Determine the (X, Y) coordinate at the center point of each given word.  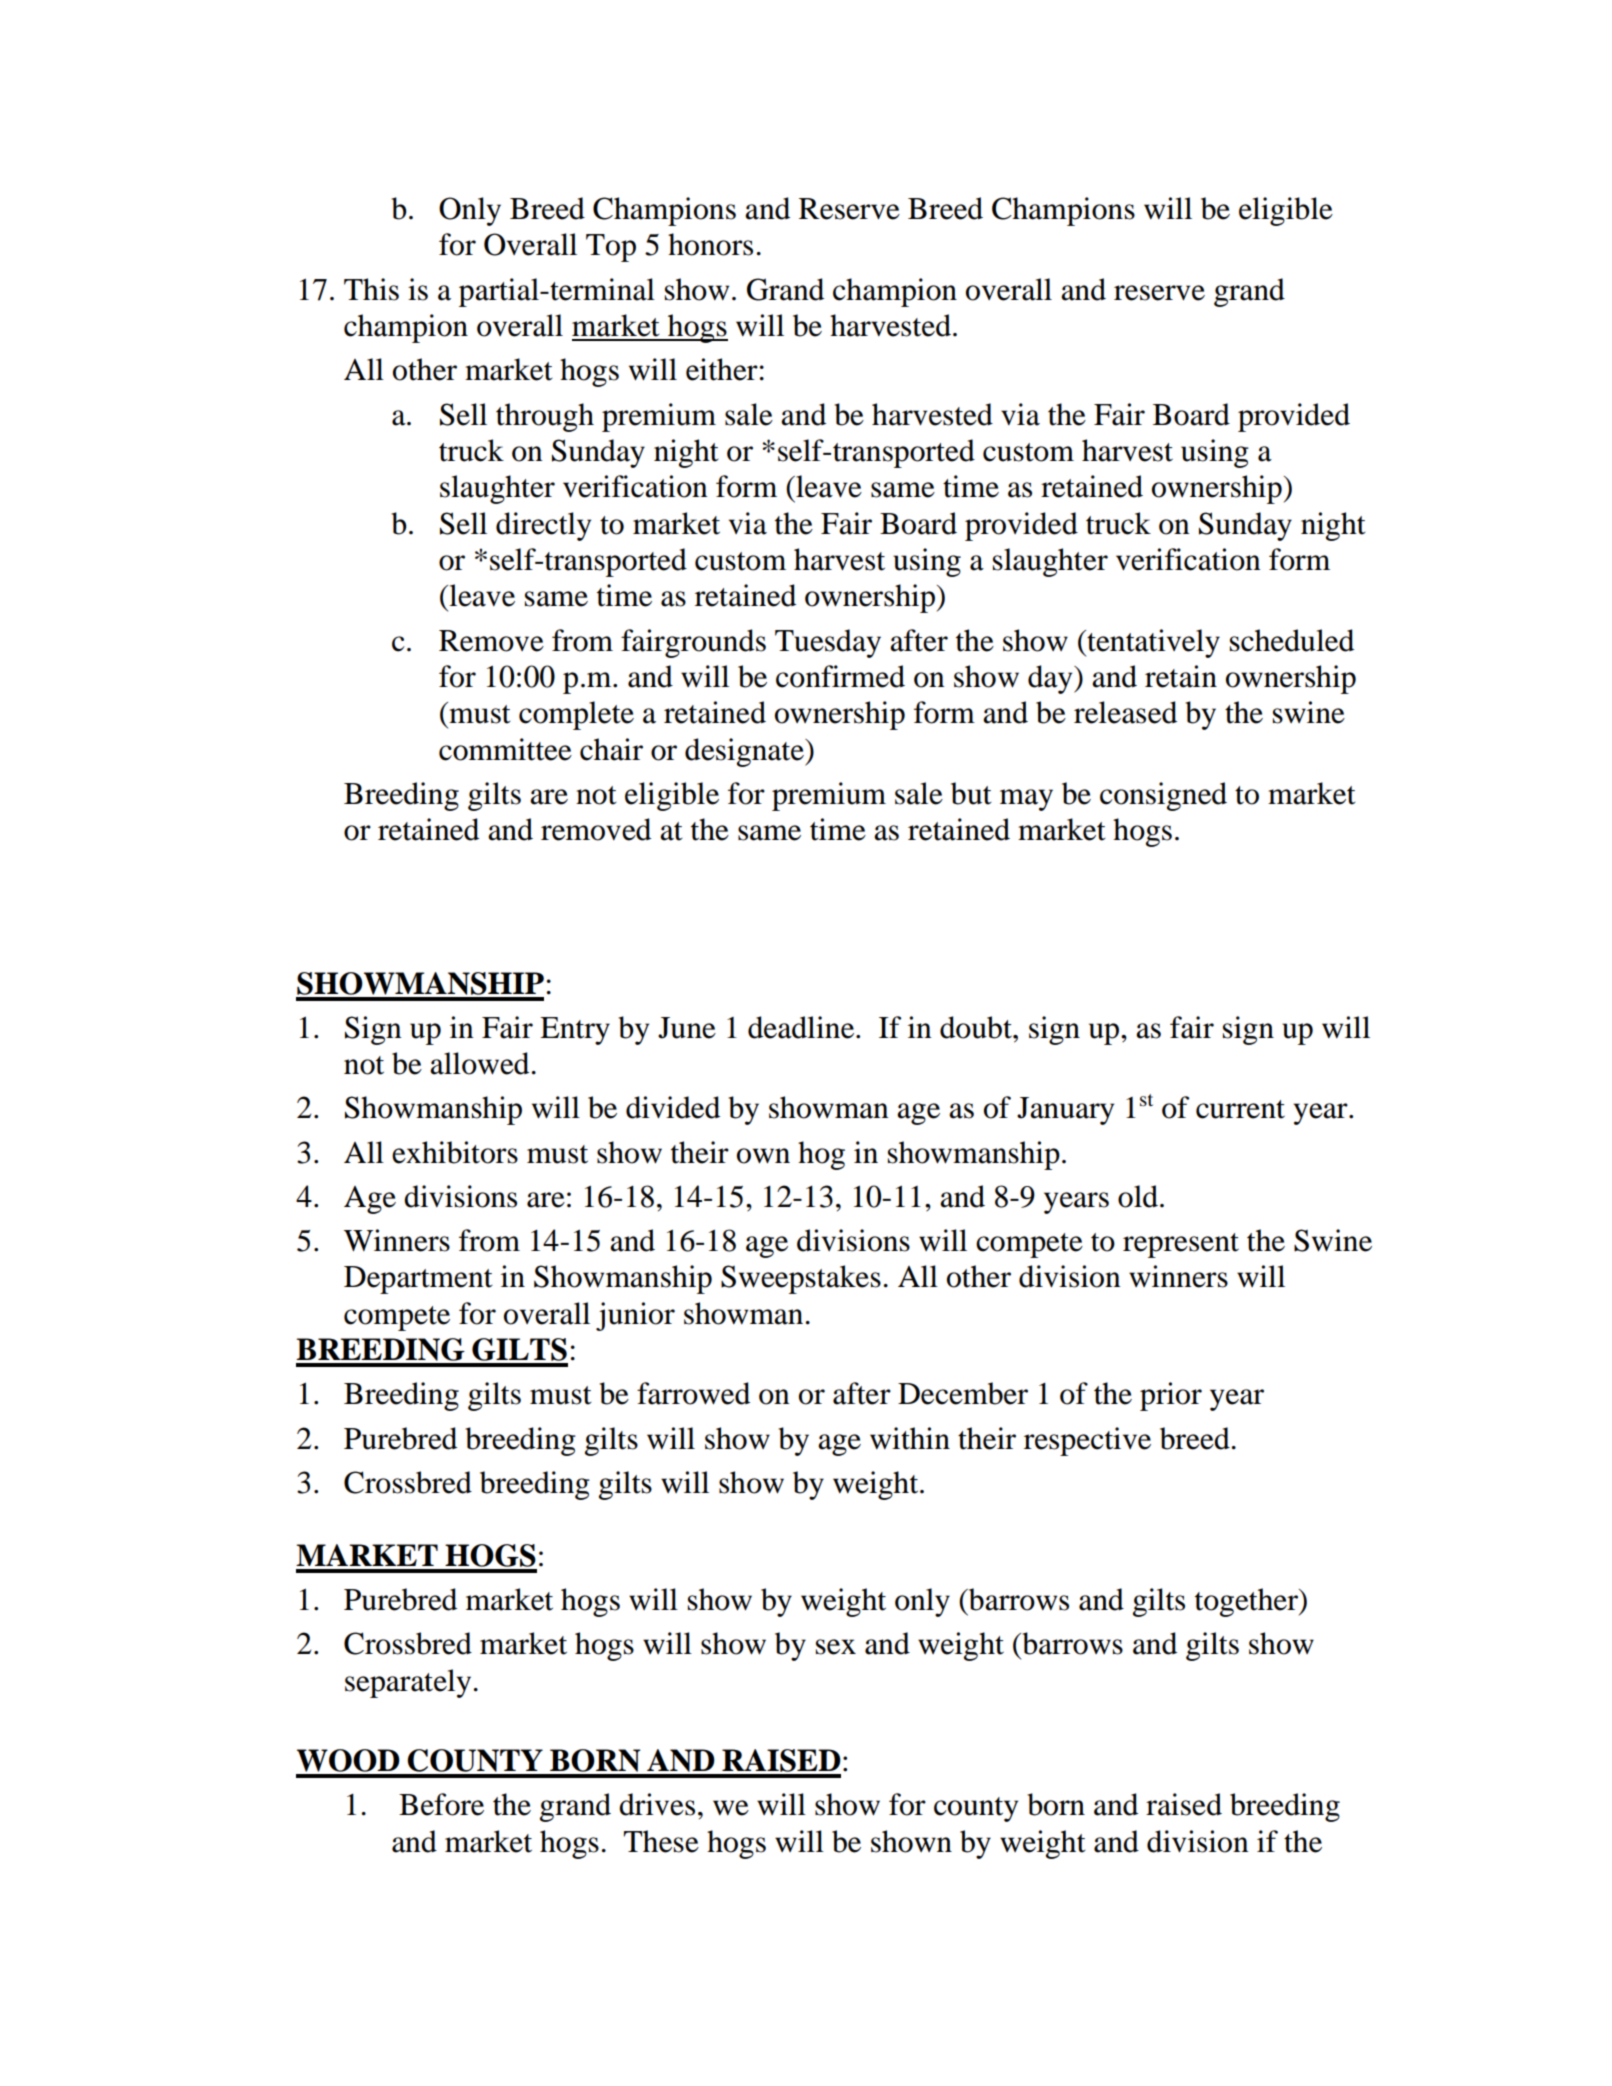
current (1240, 1109)
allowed (479, 1063)
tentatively (1152, 643)
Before (441, 1804)
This (371, 289)
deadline (802, 1027)
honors (710, 244)
